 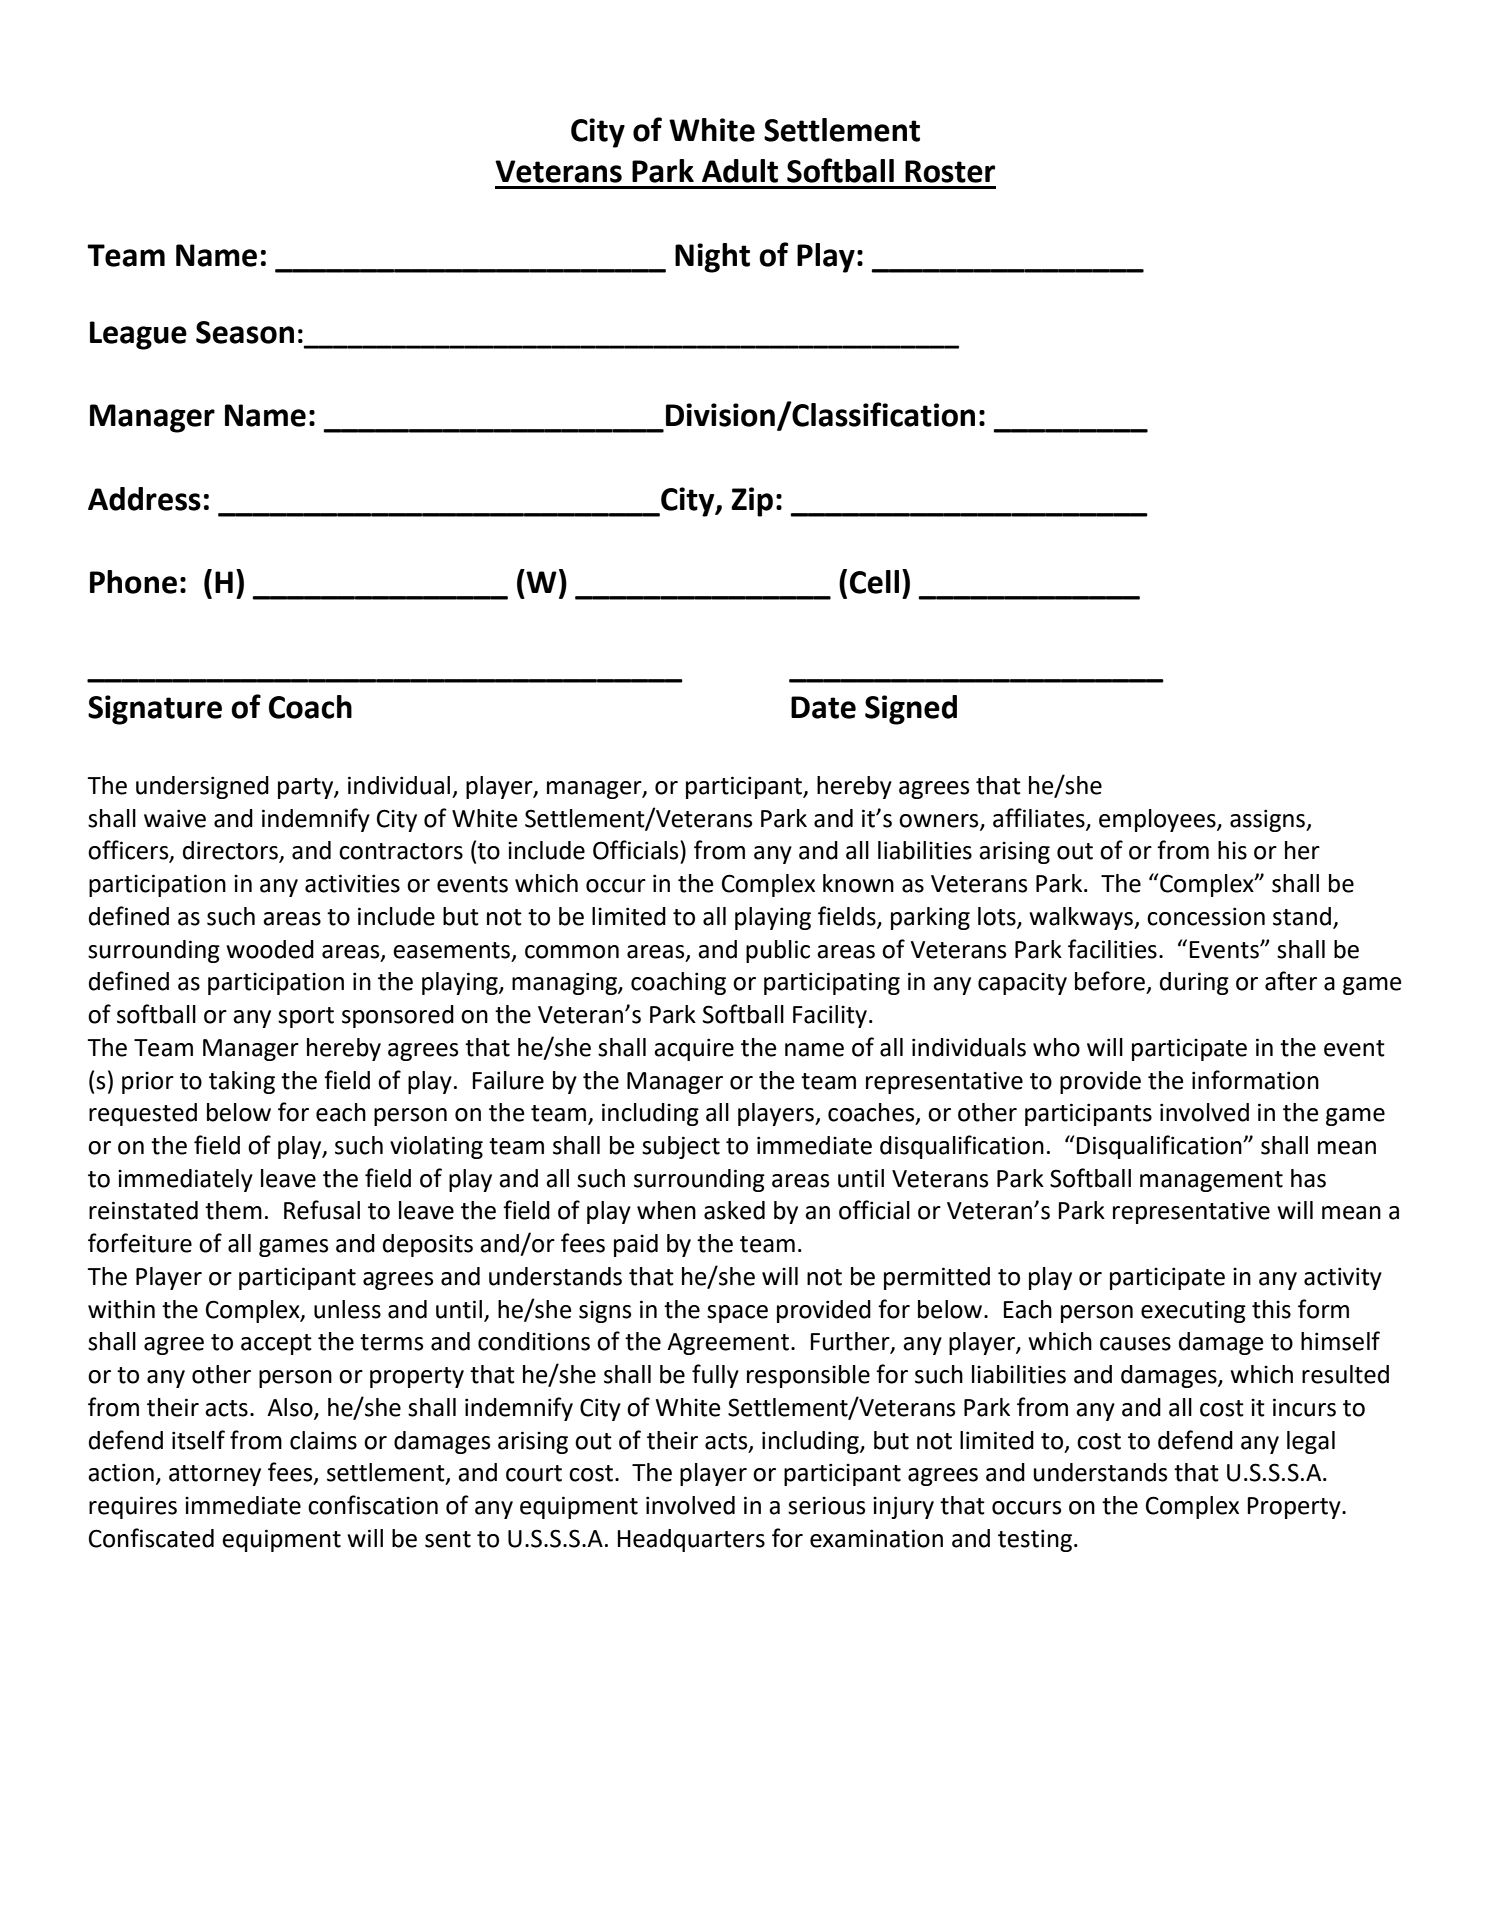 What do you see at coordinates (734, 1210) in the screenshot?
I see `asked` at bounding box center [734, 1210].
